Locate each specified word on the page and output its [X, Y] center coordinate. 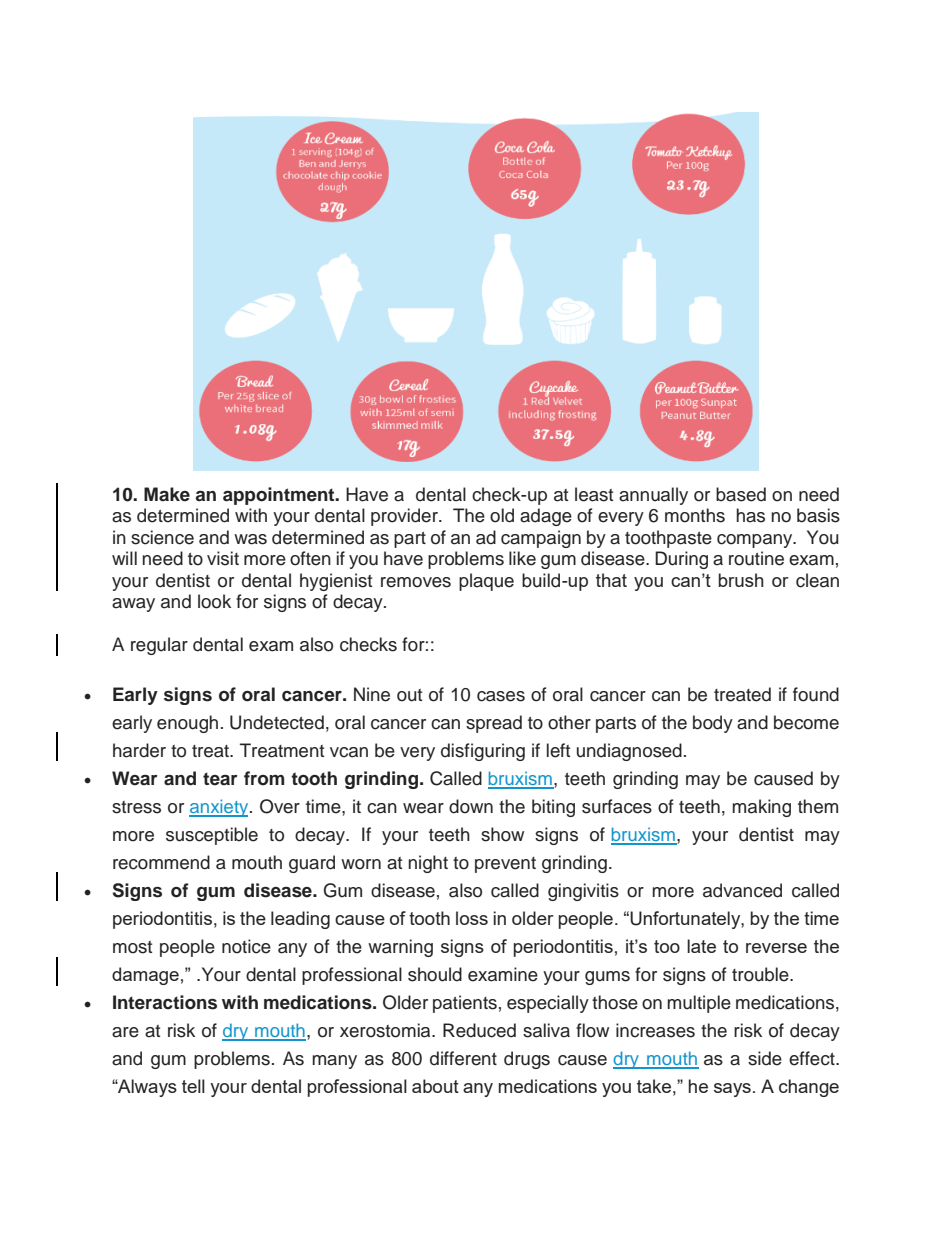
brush [741, 580]
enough [187, 724]
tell [193, 1086]
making [761, 808]
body [713, 724]
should [435, 974]
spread [494, 724]
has [750, 515]
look [214, 601]
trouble [761, 974]
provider [405, 517]
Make [167, 494]
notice [246, 946]
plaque [486, 582]
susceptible [212, 836]
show [502, 834]
